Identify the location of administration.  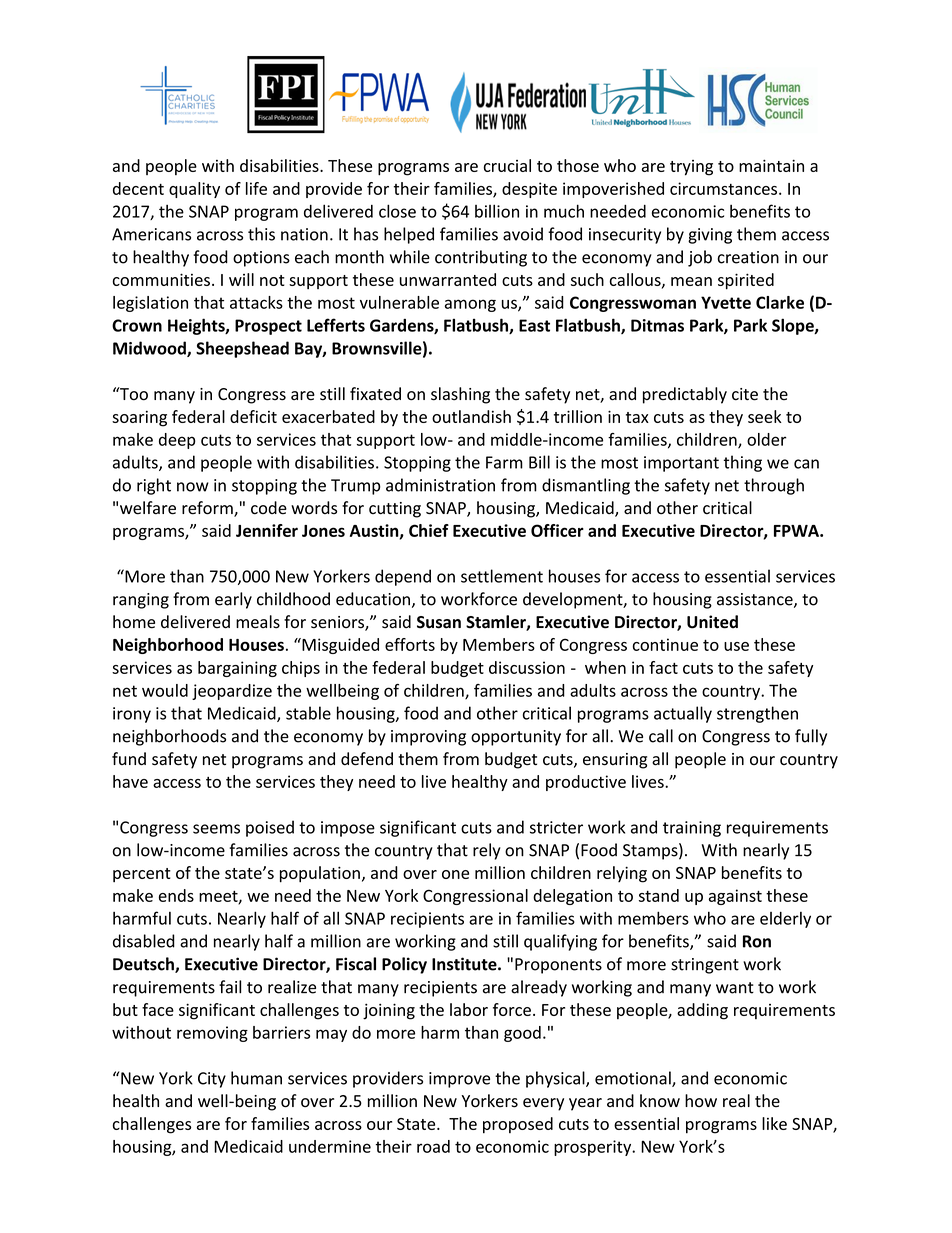
(440, 485).
